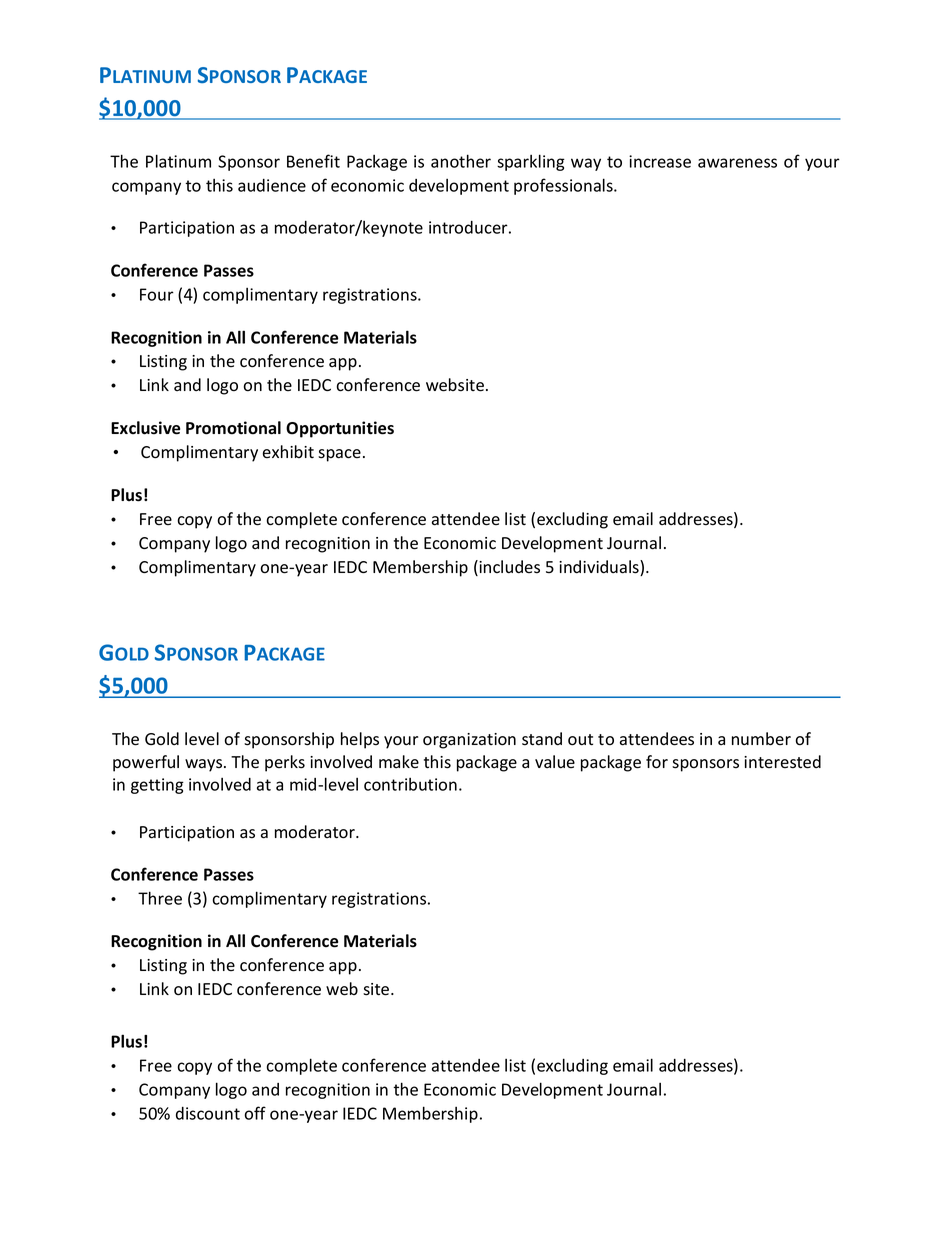 This image has height=1233, width=952. What do you see at coordinates (208, 1113) in the image?
I see `discount` at bounding box center [208, 1113].
